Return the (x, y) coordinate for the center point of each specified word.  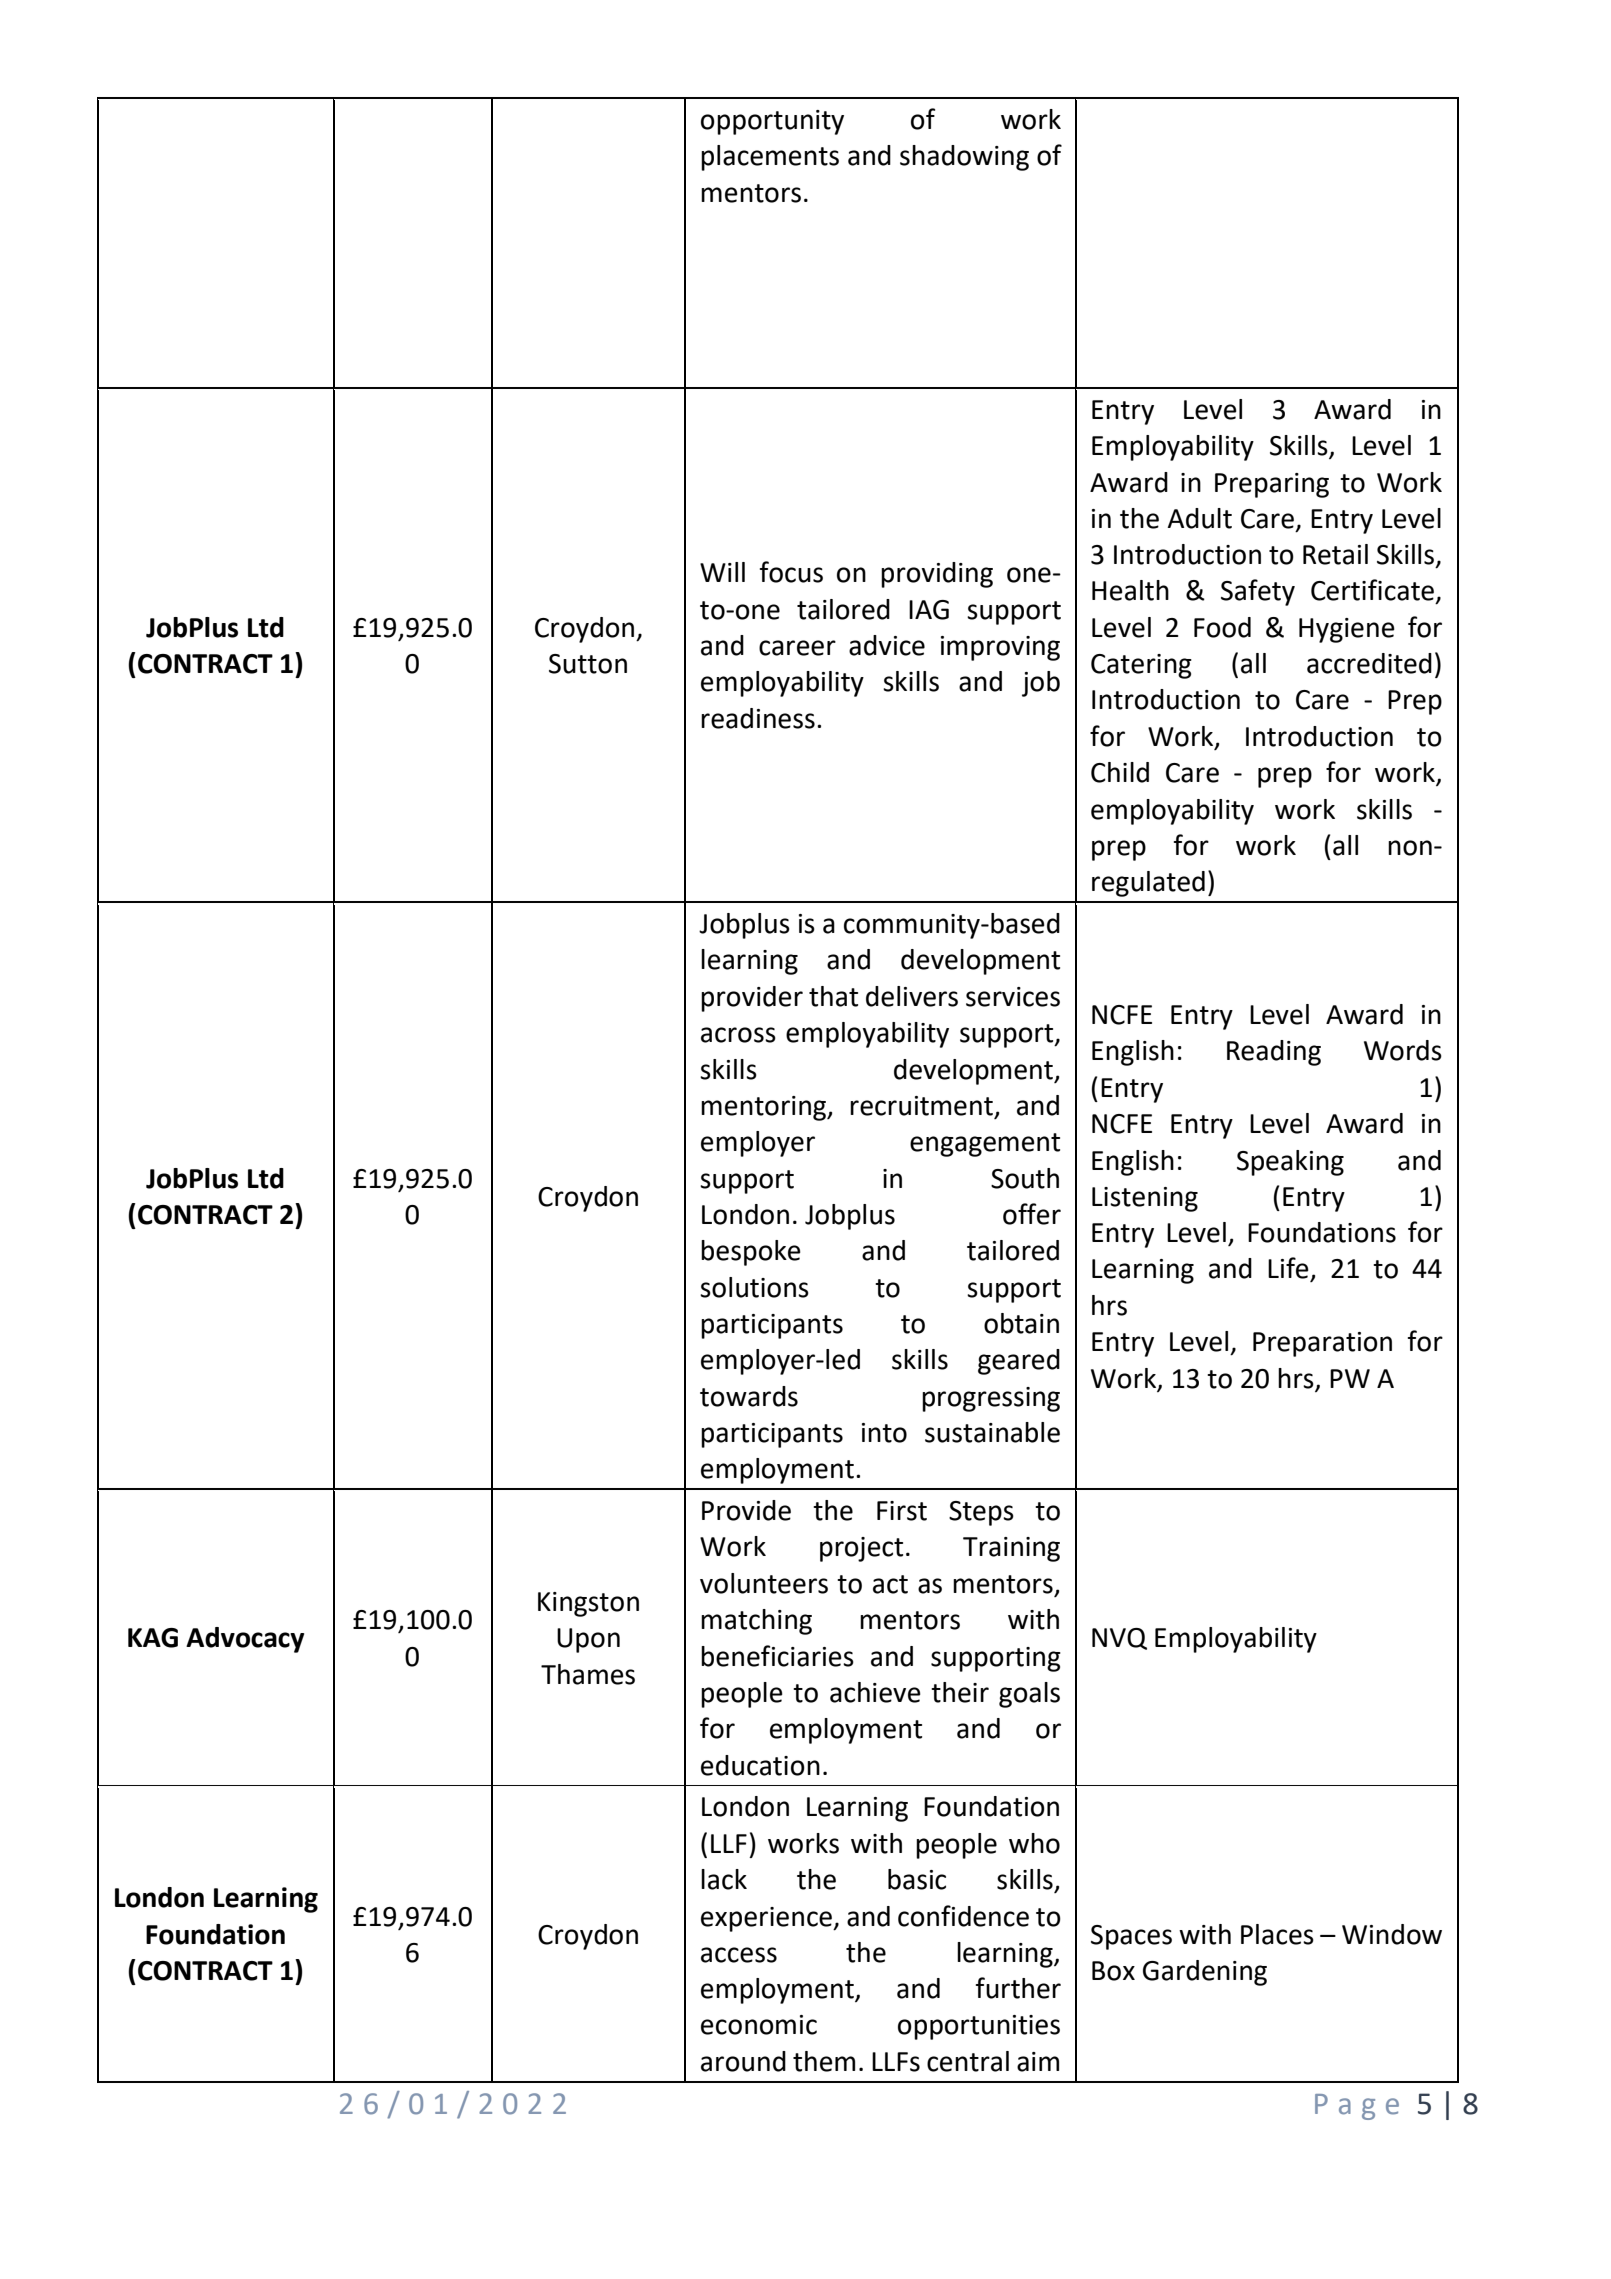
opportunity (772, 122)
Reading (1274, 1053)
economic (759, 2025)
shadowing (964, 158)
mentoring (765, 1108)
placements (770, 158)
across (738, 1035)
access (739, 1955)
